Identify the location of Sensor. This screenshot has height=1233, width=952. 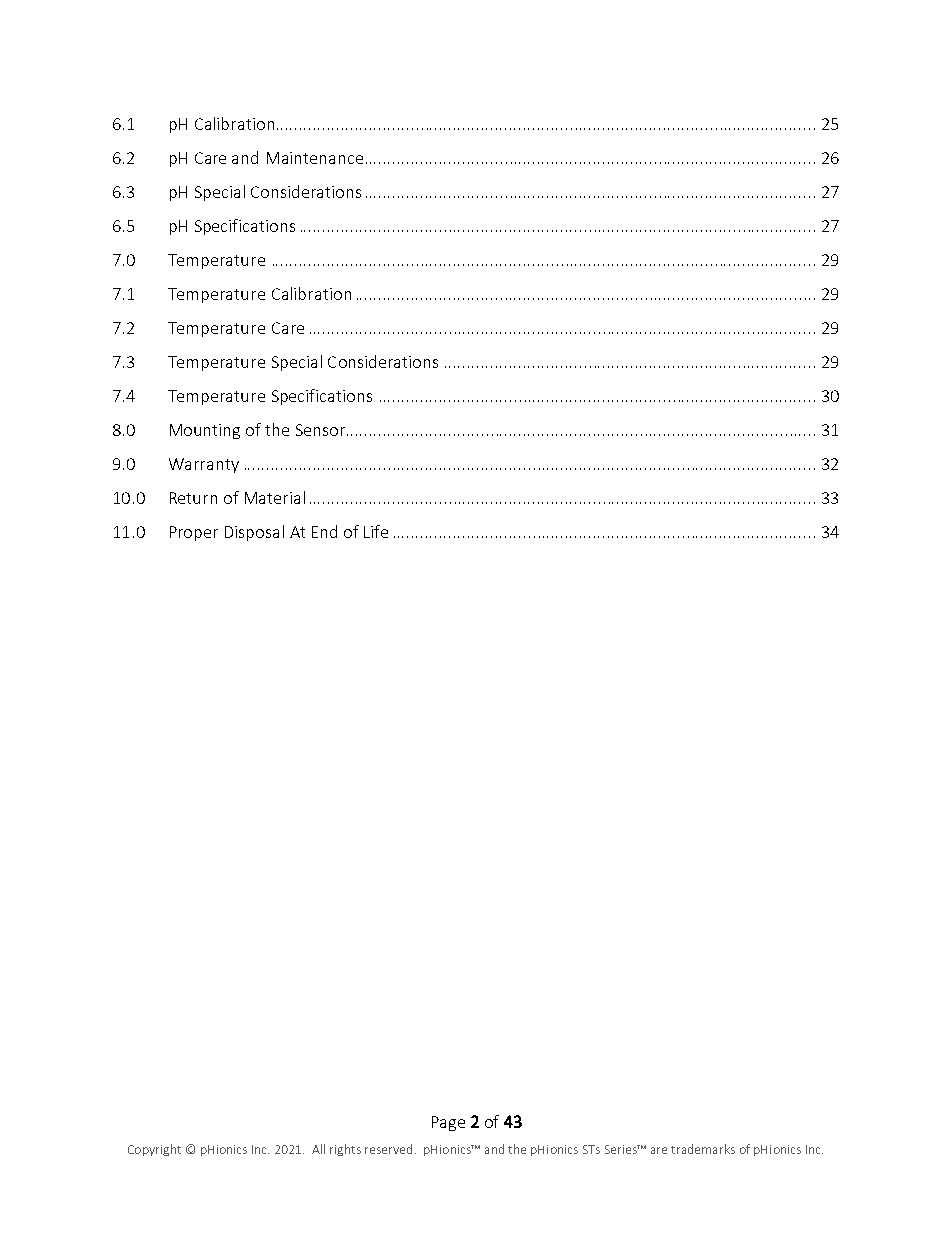
(322, 430).
